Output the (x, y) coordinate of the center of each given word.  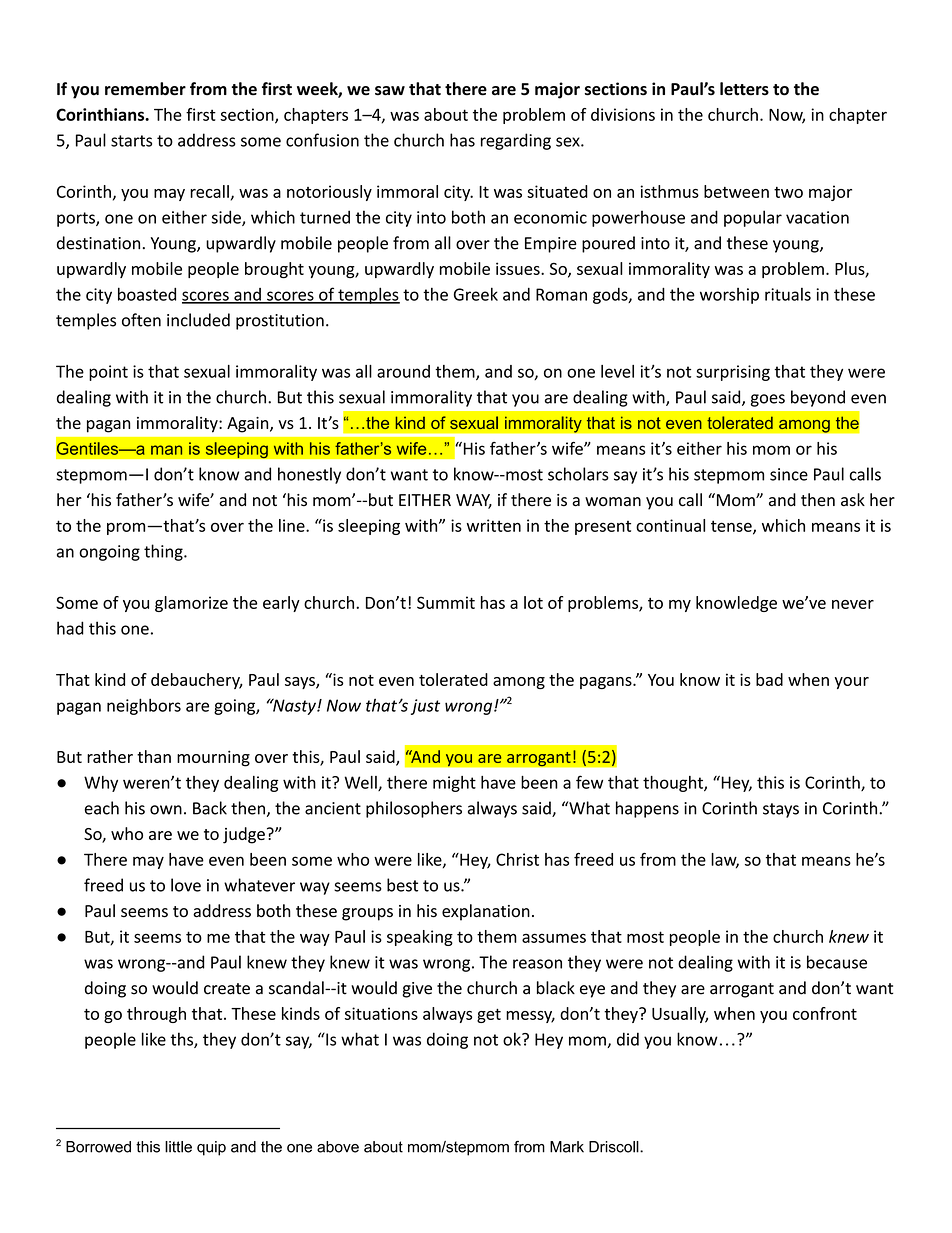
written (494, 525)
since (789, 474)
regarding (516, 141)
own (166, 810)
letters (744, 89)
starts (131, 141)
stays (781, 810)
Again (249, 425)
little (178, 1147)
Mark (567, 1147)
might (454, 784)
